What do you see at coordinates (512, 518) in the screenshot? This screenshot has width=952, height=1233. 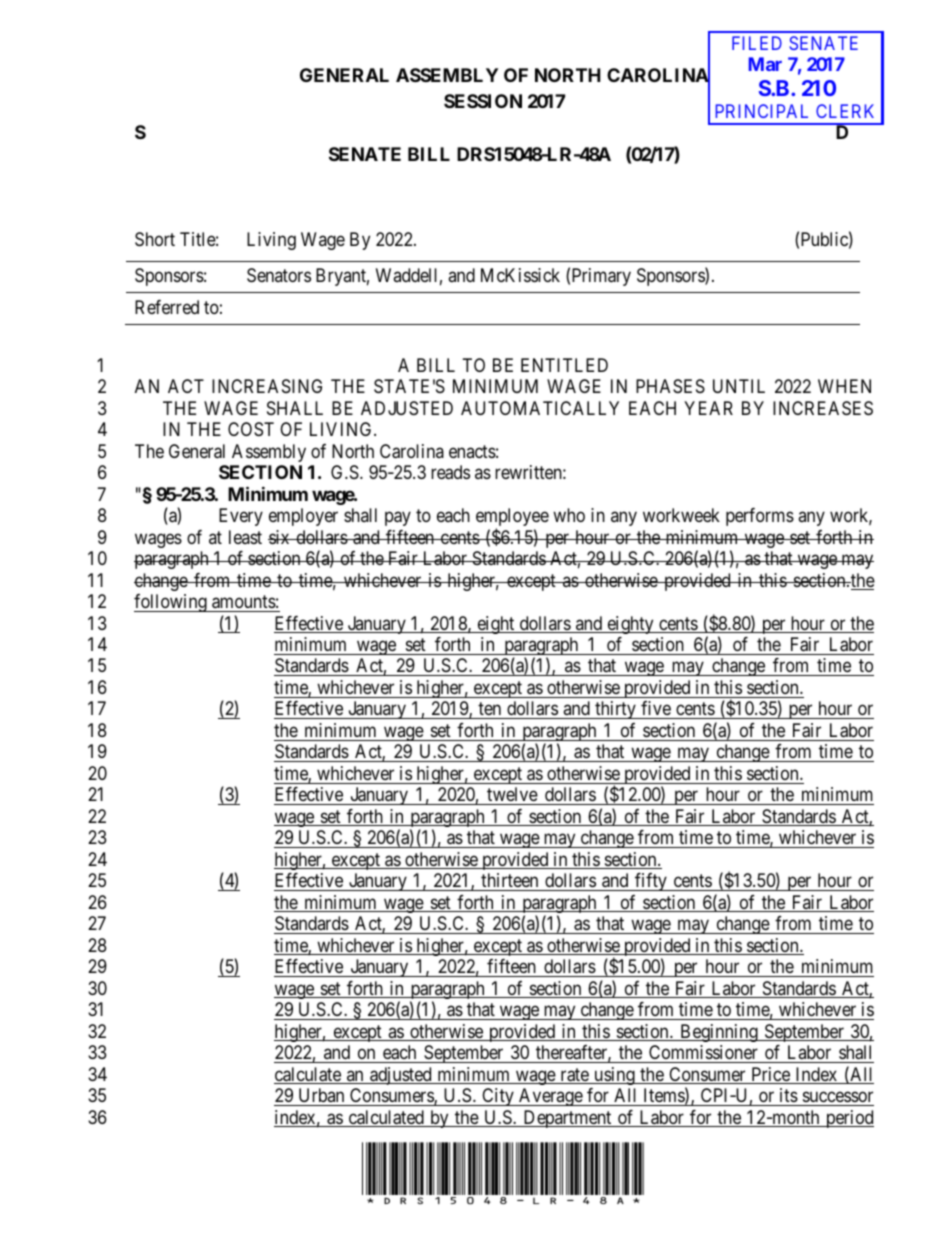 I see `employee` at bounding box center [512, 518].
